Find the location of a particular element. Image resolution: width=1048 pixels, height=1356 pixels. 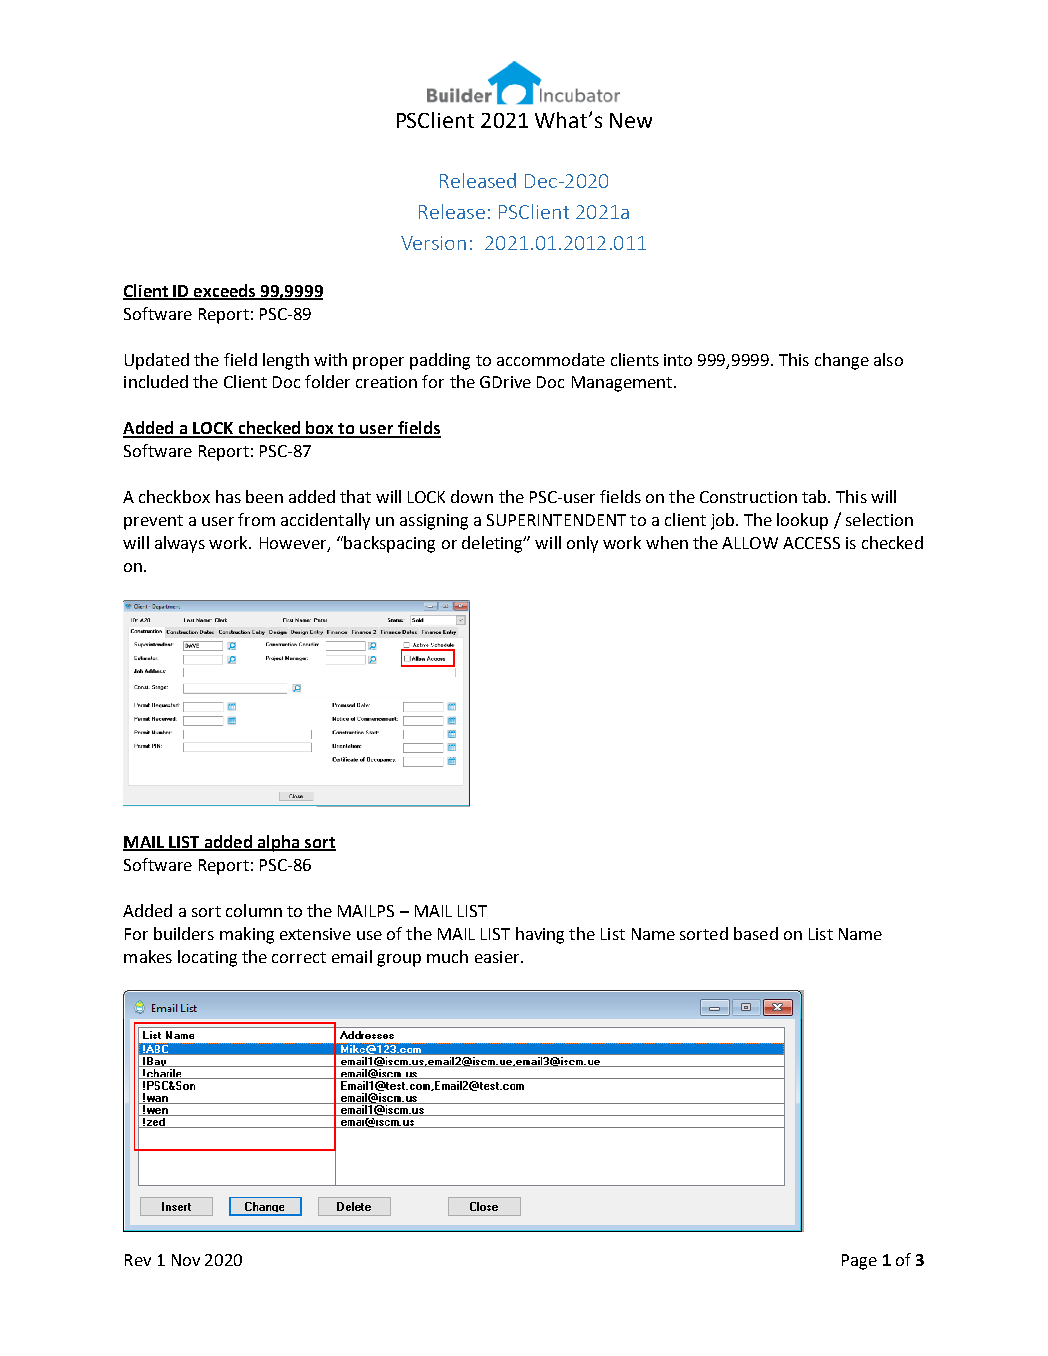

lookup is located at coordinates (802, 521).
